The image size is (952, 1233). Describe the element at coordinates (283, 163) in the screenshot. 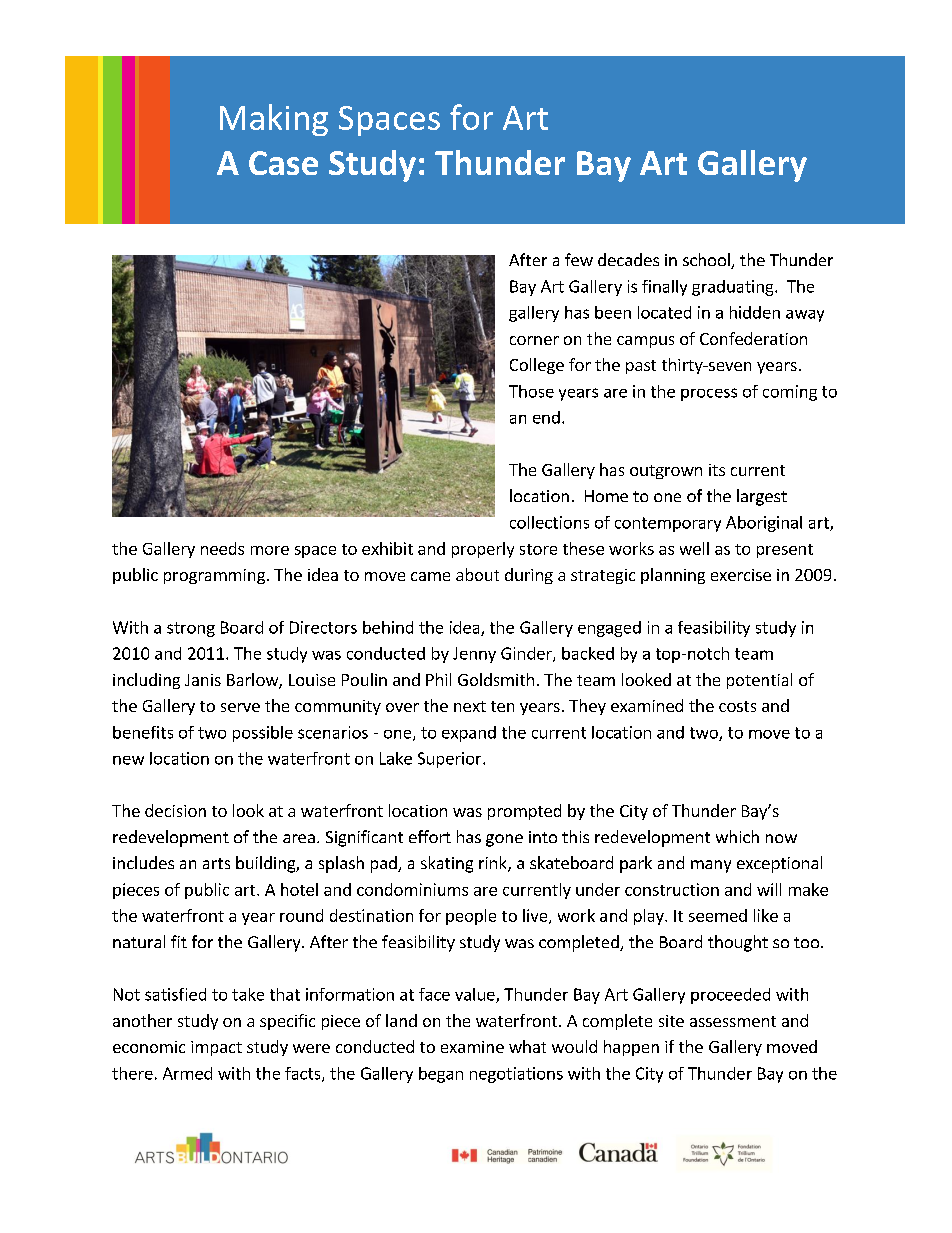

I see `Case` at that location.
